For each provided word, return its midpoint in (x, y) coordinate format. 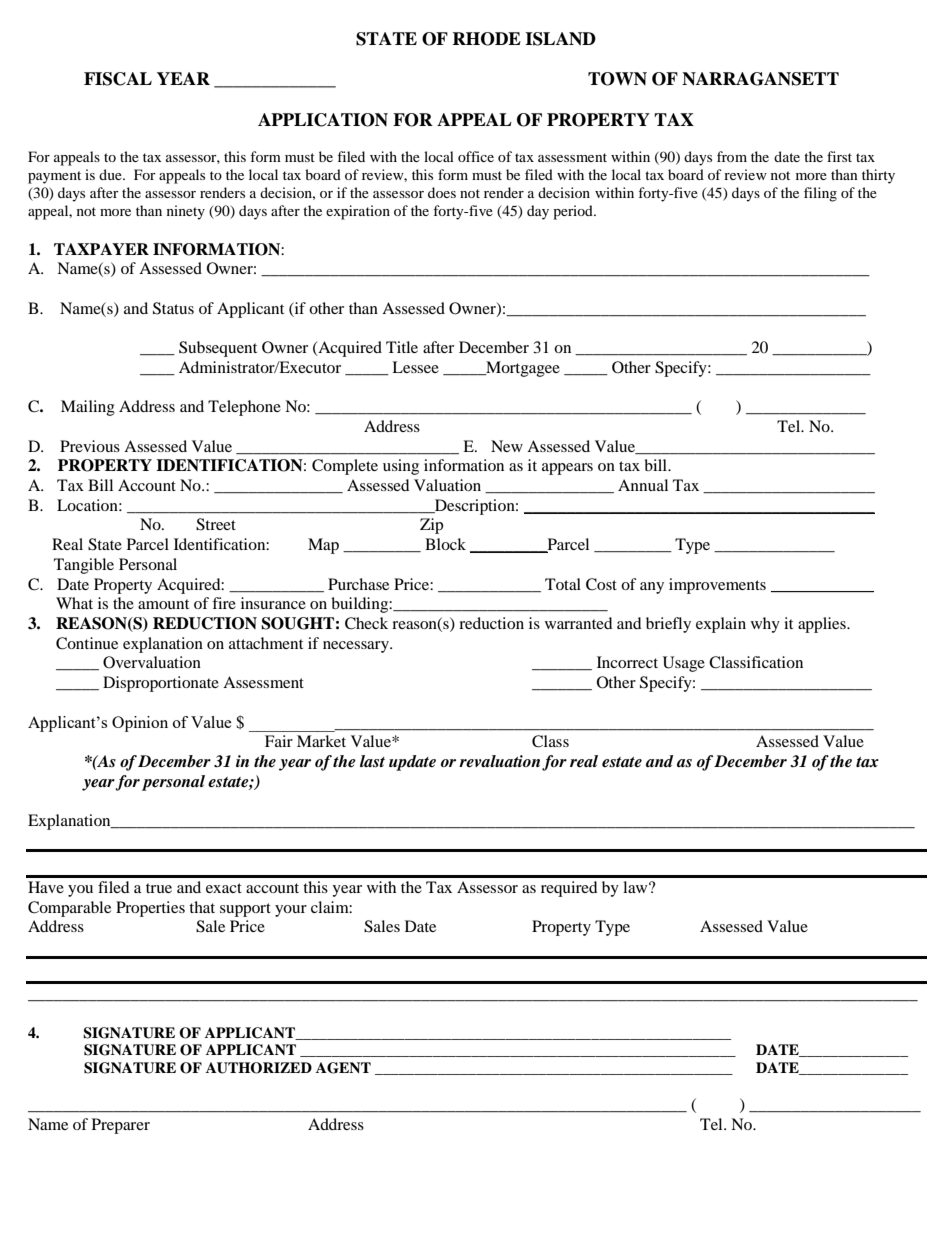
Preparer (121, 1126)
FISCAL (118, 79)
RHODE (486, 39)
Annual (643, 485)
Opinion (140, 724)
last (372, 761)
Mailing (88, 408)
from (732, 156)
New (507, 446)
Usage (684, 664)
